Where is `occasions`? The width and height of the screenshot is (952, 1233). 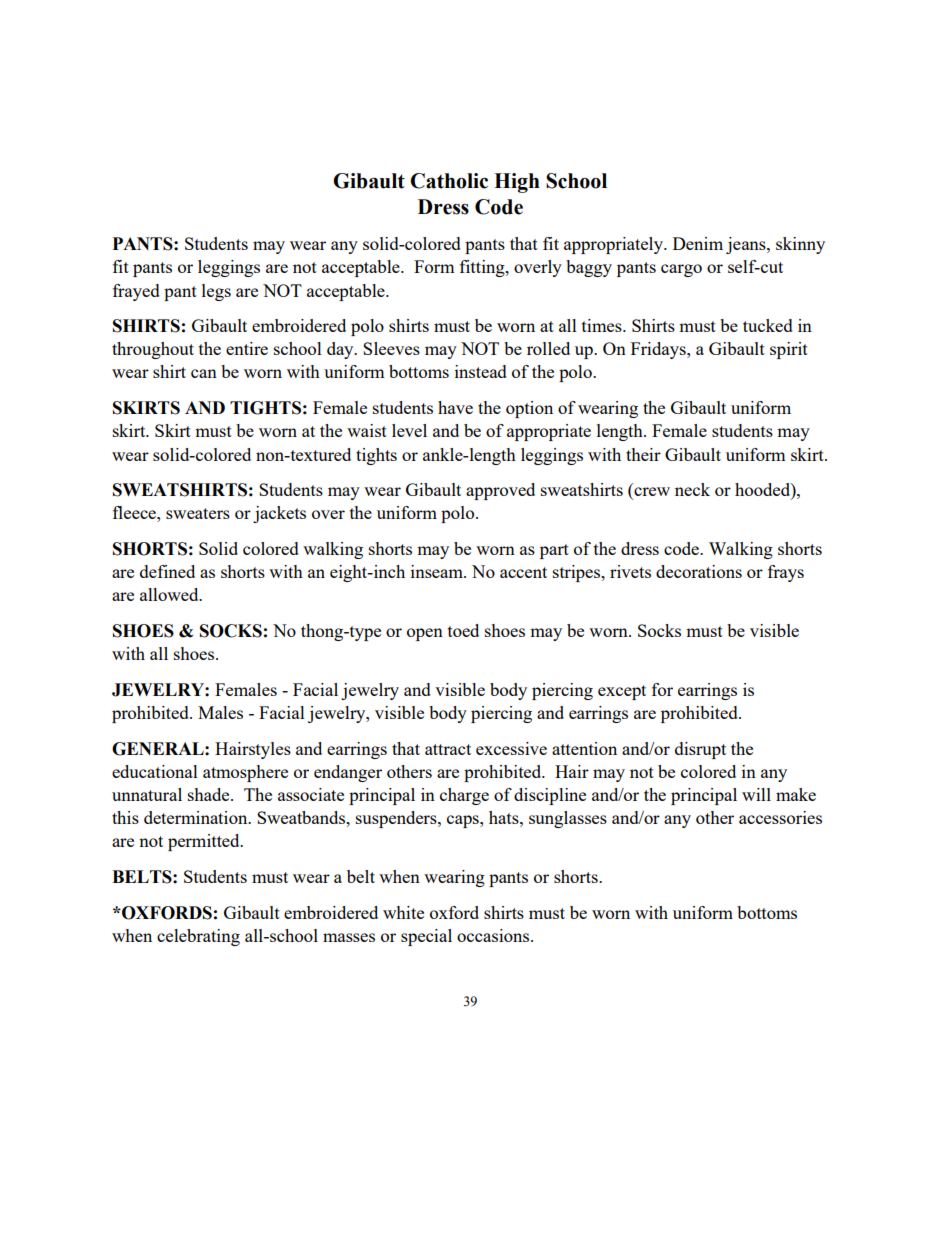
occasions is located at coordinates (494, 935).
